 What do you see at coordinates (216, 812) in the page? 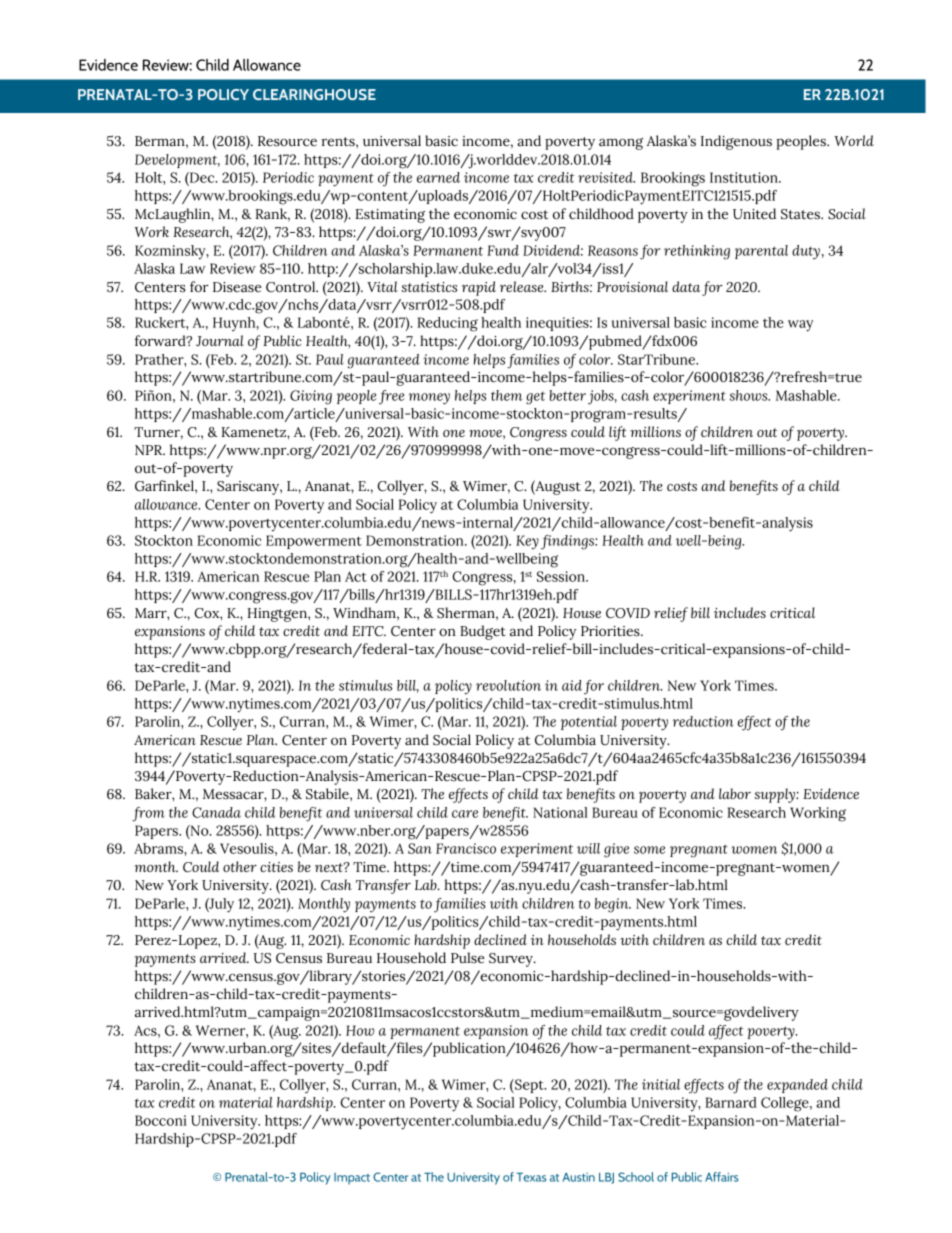
I see `Canada` at bounding box center [216, 812].
